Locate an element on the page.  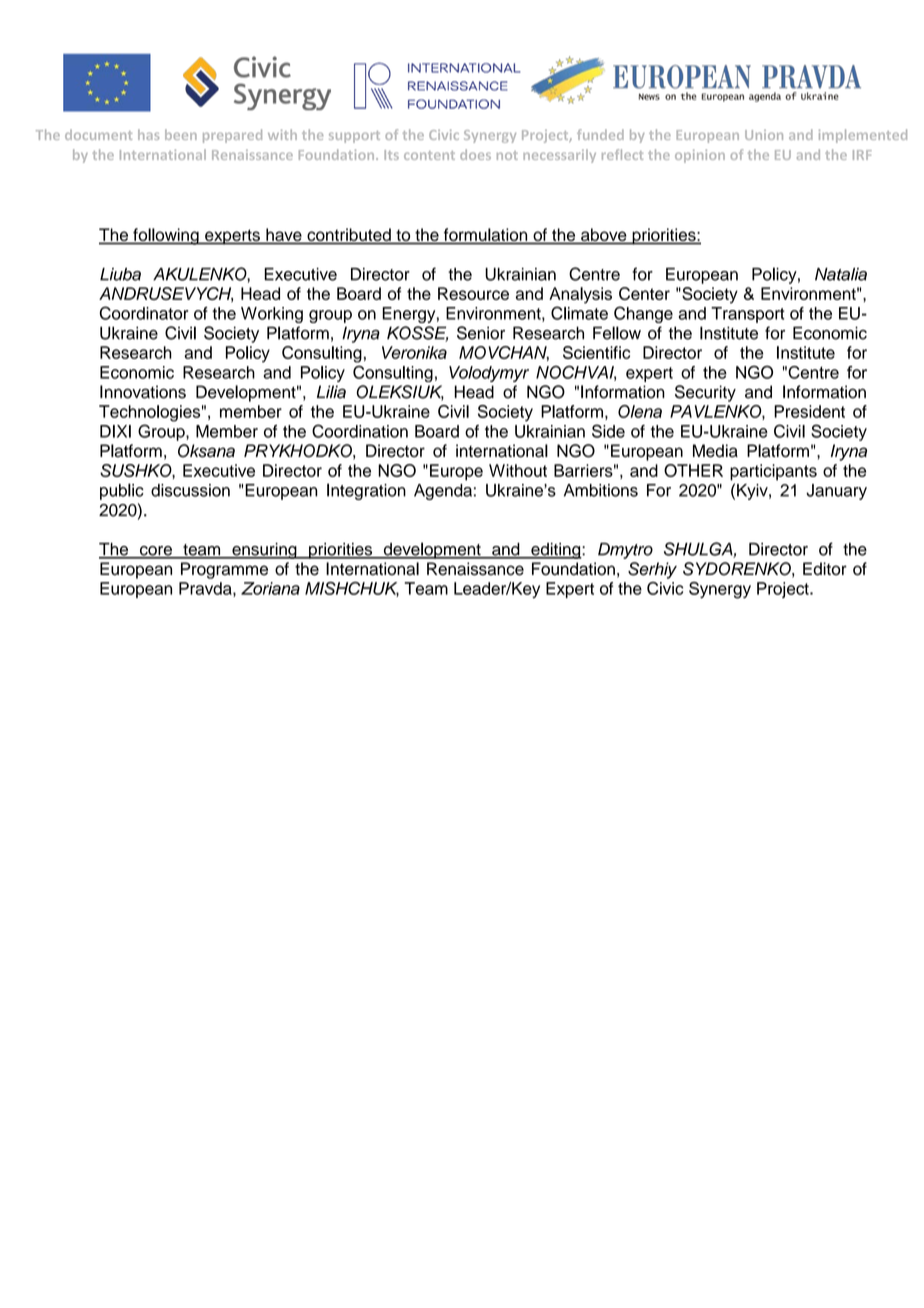
editing is located at coordinates (556, 551).
